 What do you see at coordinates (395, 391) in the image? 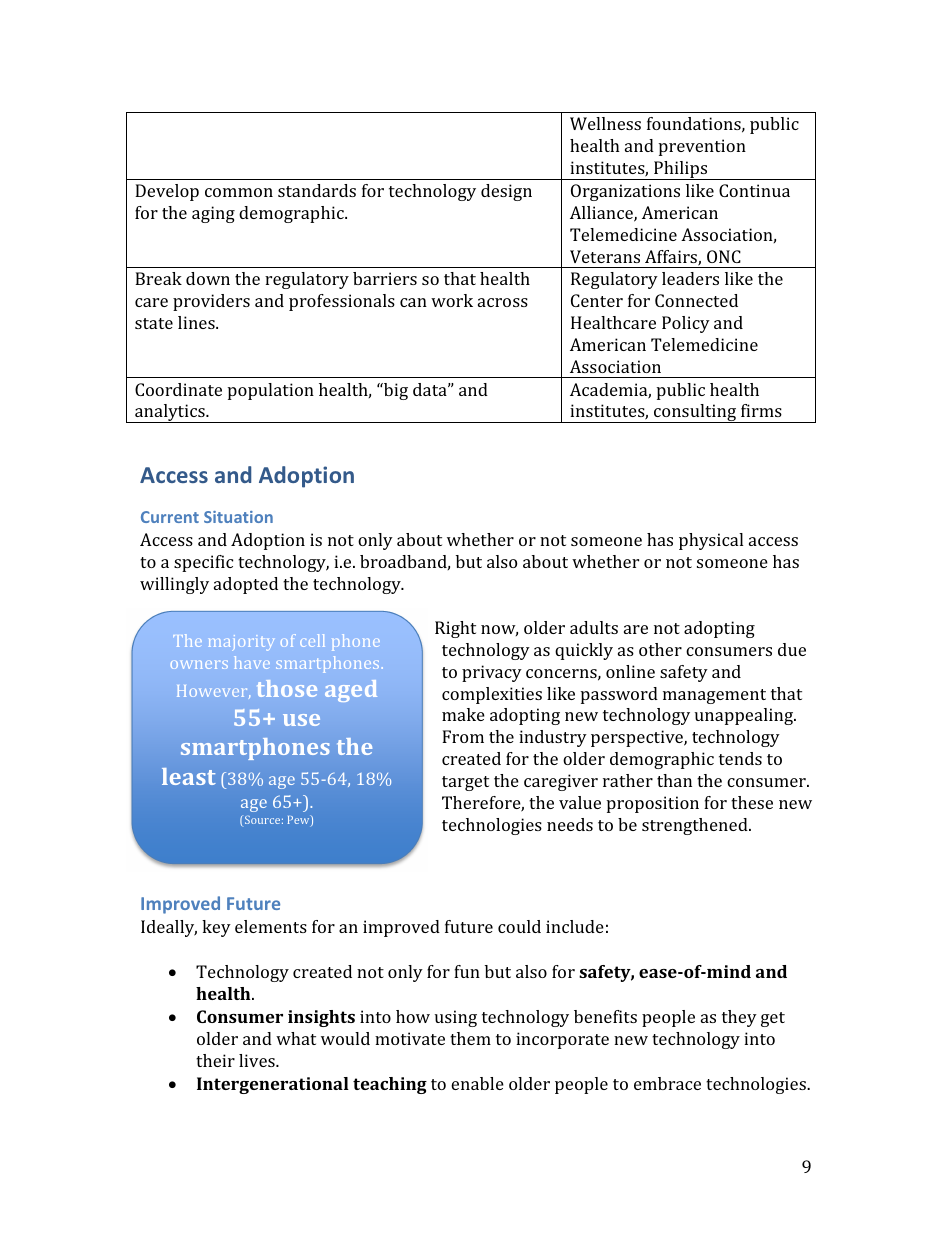
I see `big` at bounding box center [395, 391].
